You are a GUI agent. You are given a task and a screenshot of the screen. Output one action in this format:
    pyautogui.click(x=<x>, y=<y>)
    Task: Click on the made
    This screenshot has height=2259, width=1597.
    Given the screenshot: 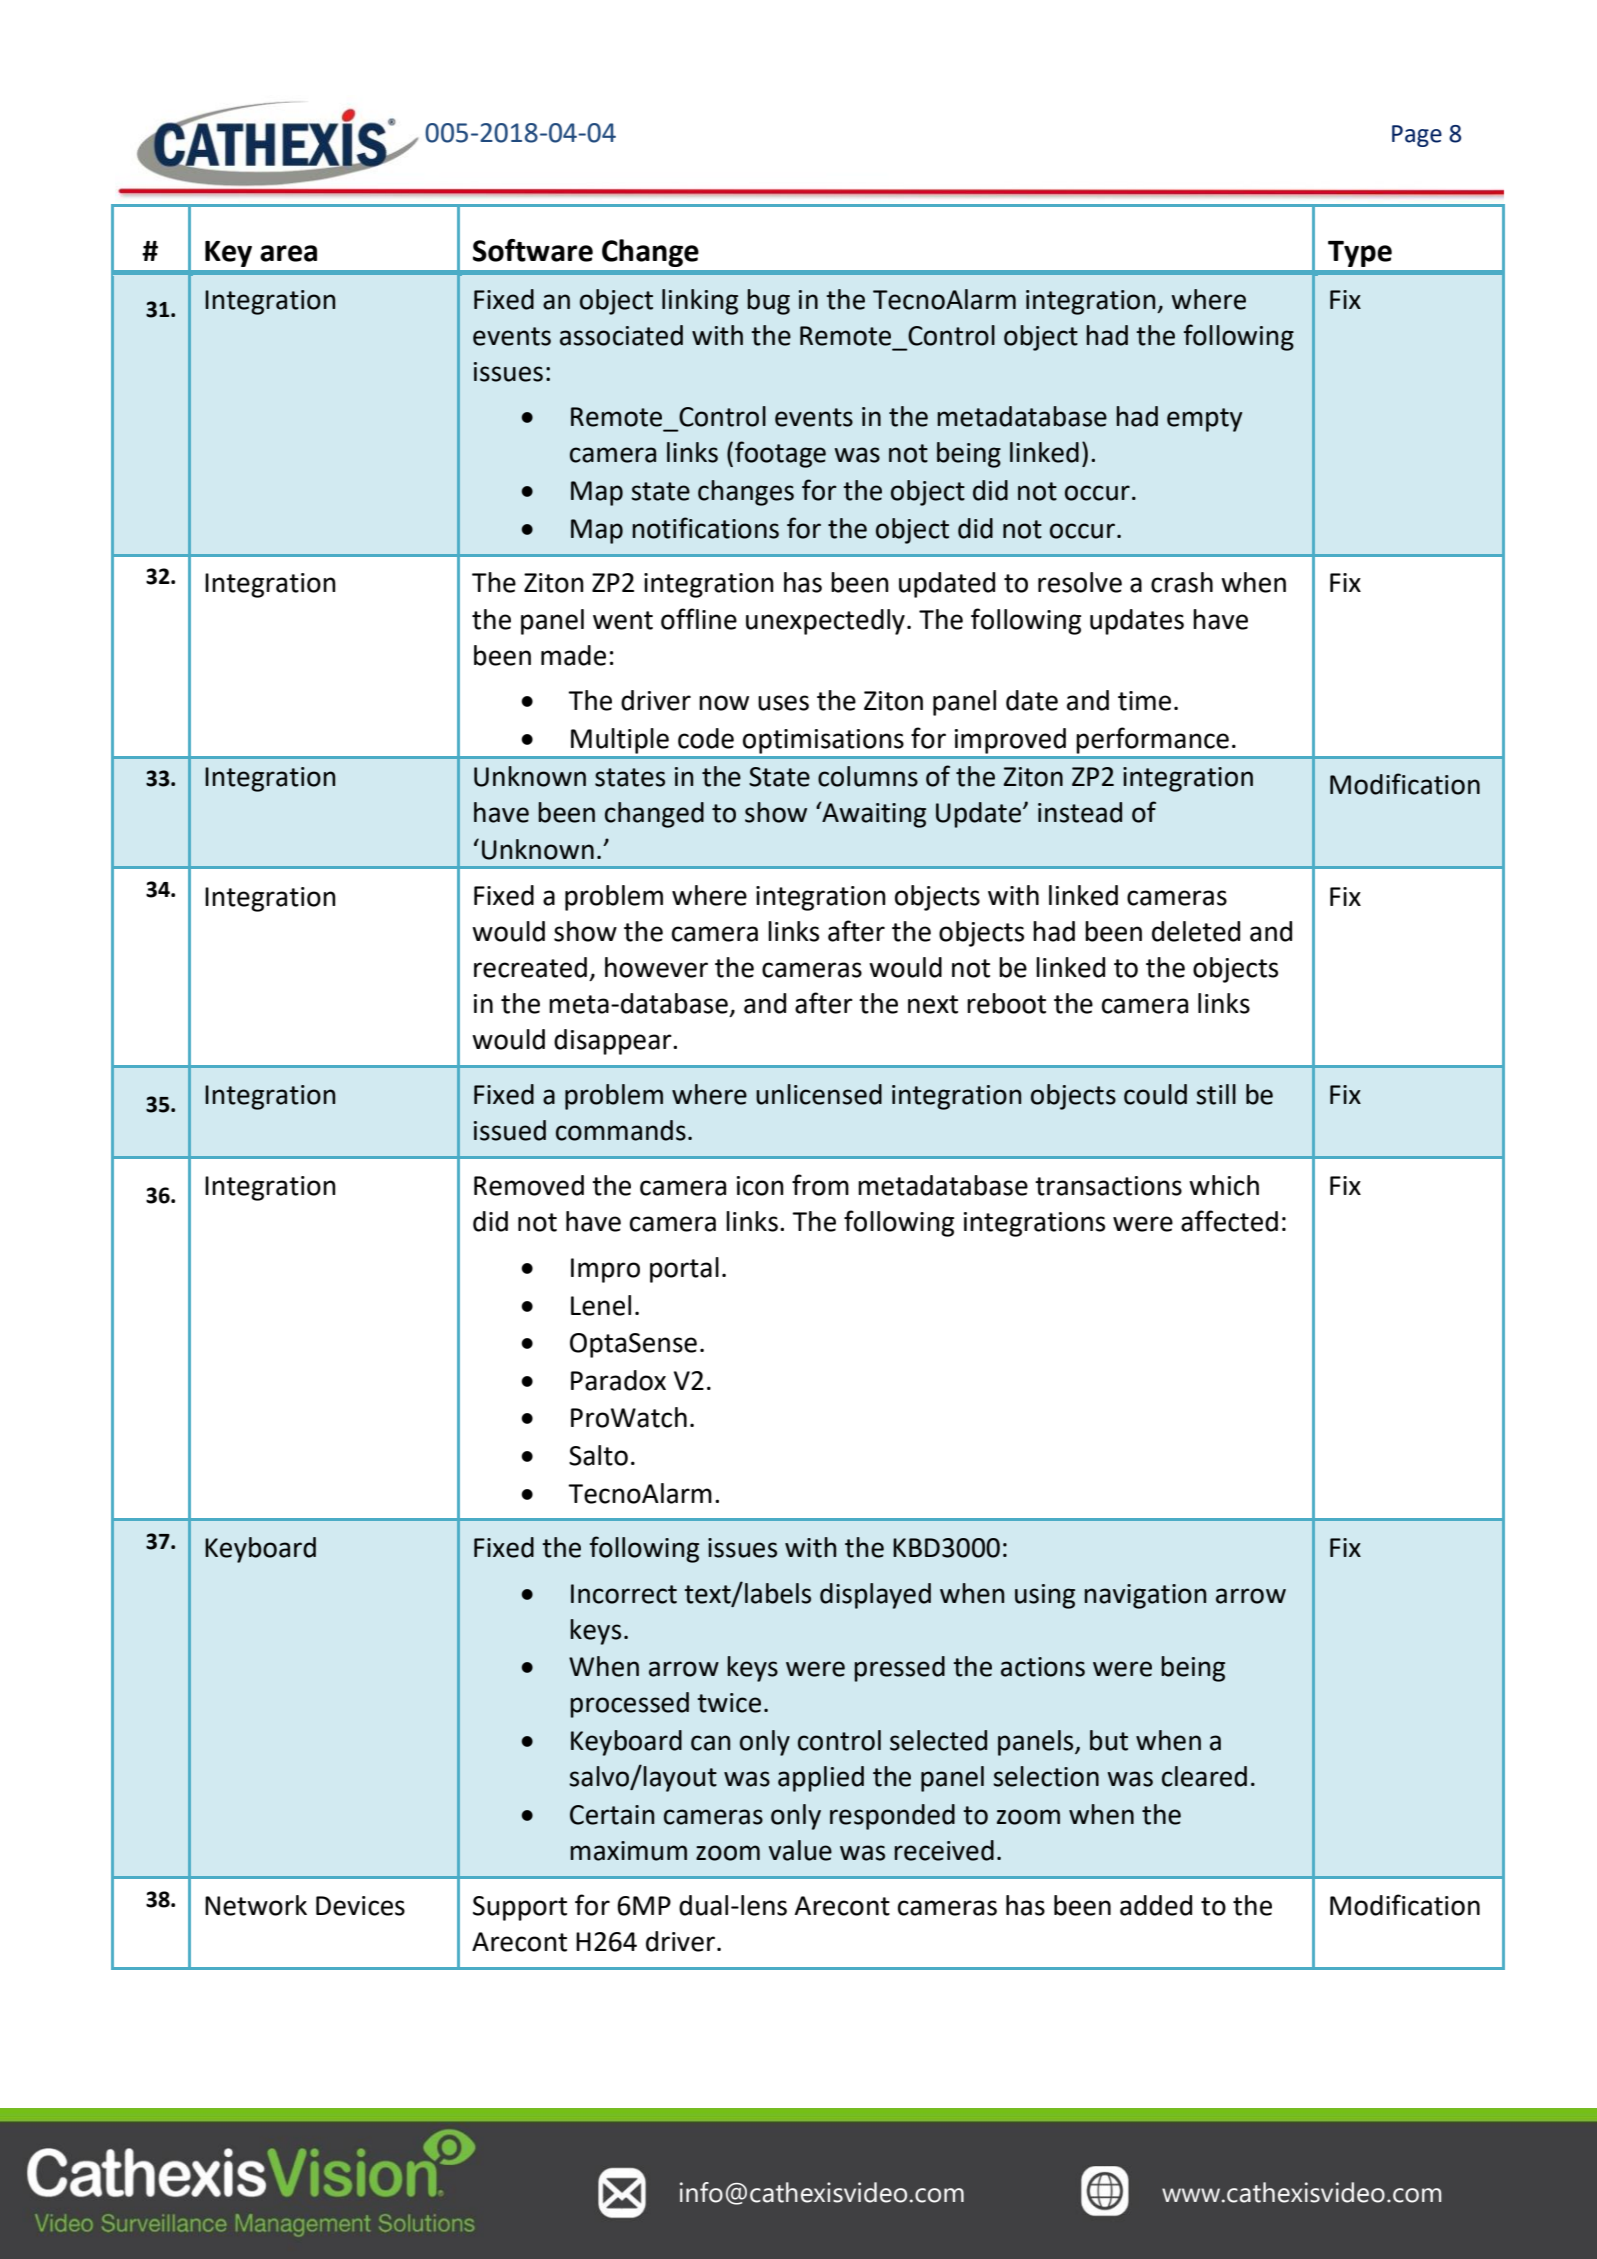 What is the action you would take?
    pyautogui.click(x=573, y=655)
